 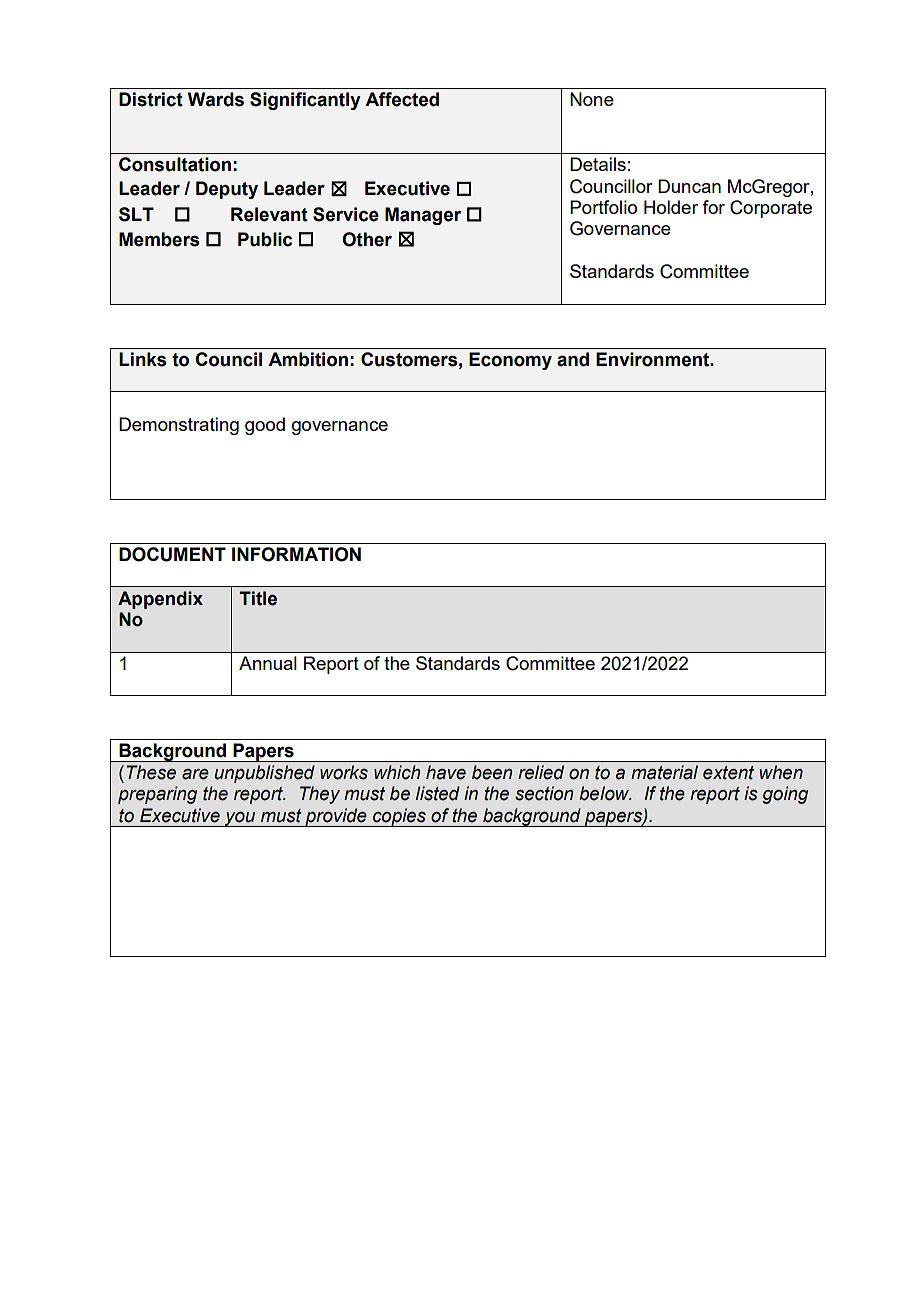 What do you see at coordinates (689, 186) in the screenshot?
I see `Duncan` at bounding box center [689, 186].
